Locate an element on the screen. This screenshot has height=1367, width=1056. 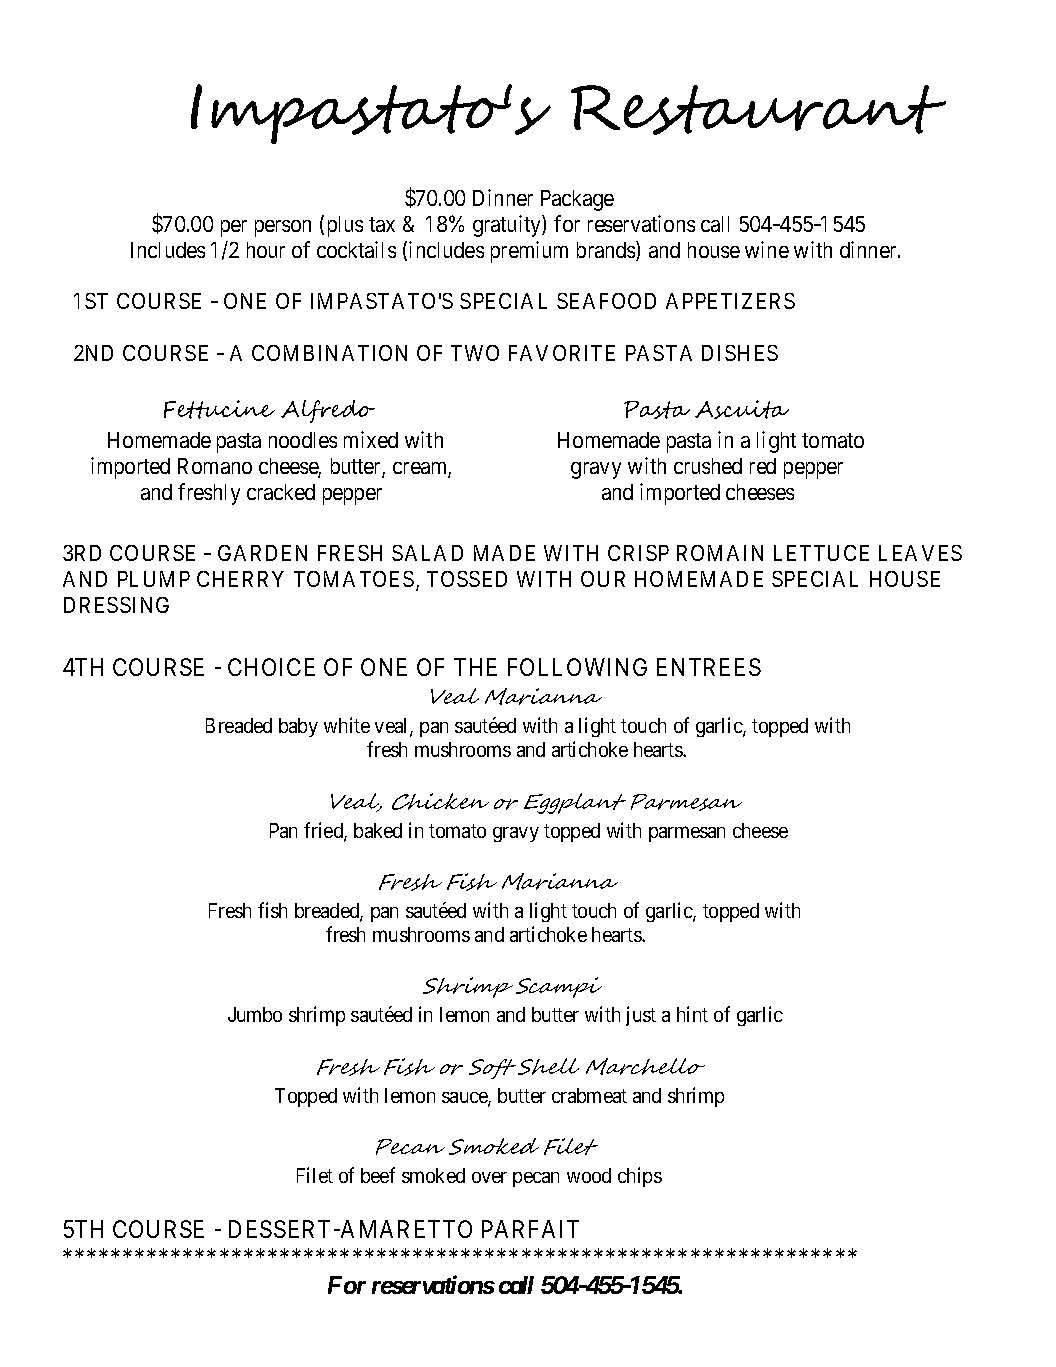
premium is located at coordinates (529, 252).
